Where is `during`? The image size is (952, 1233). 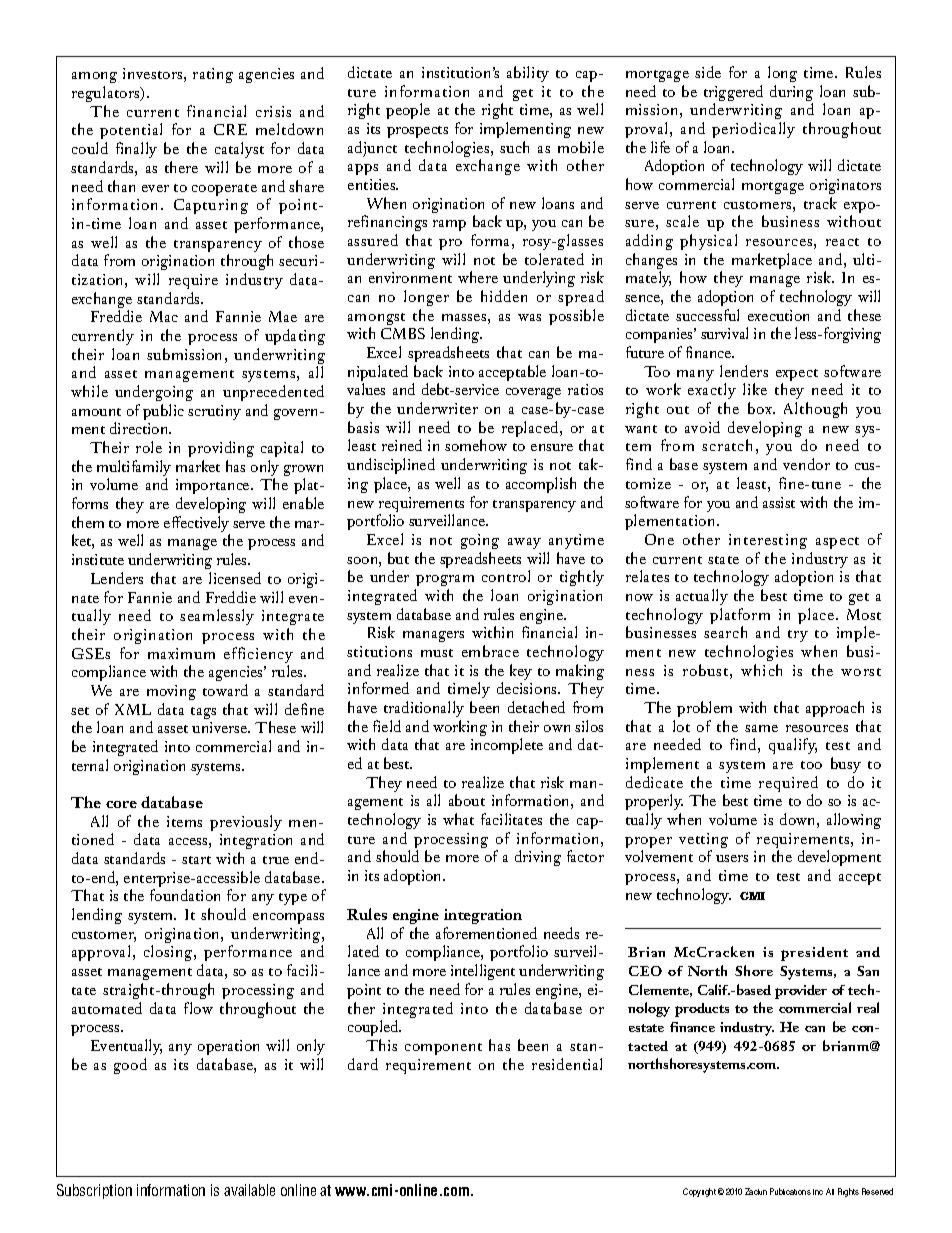
during is located at coordinates (791, 94).
